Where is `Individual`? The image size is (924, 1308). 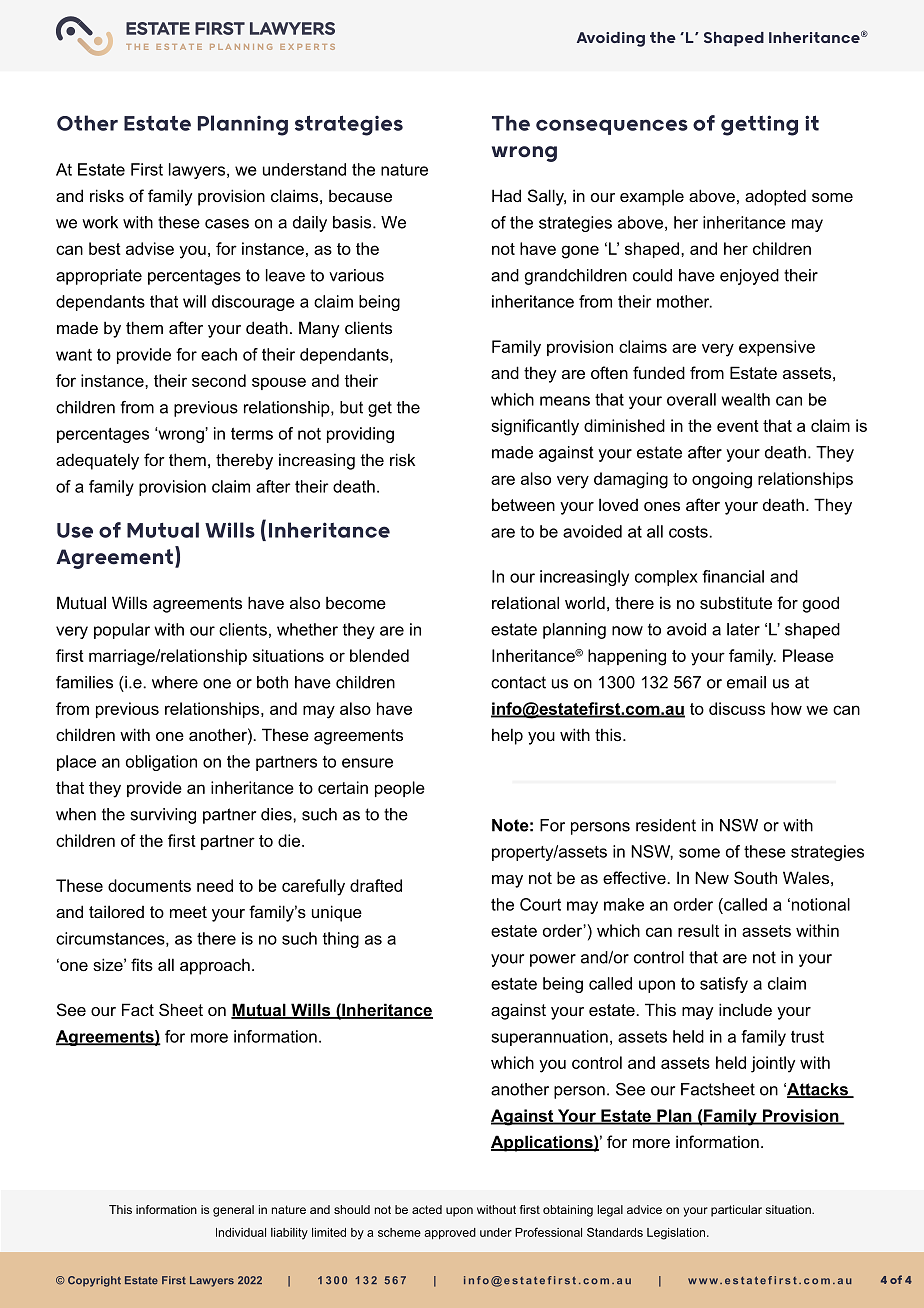
Individual is located at coordinates (241, 1232).
